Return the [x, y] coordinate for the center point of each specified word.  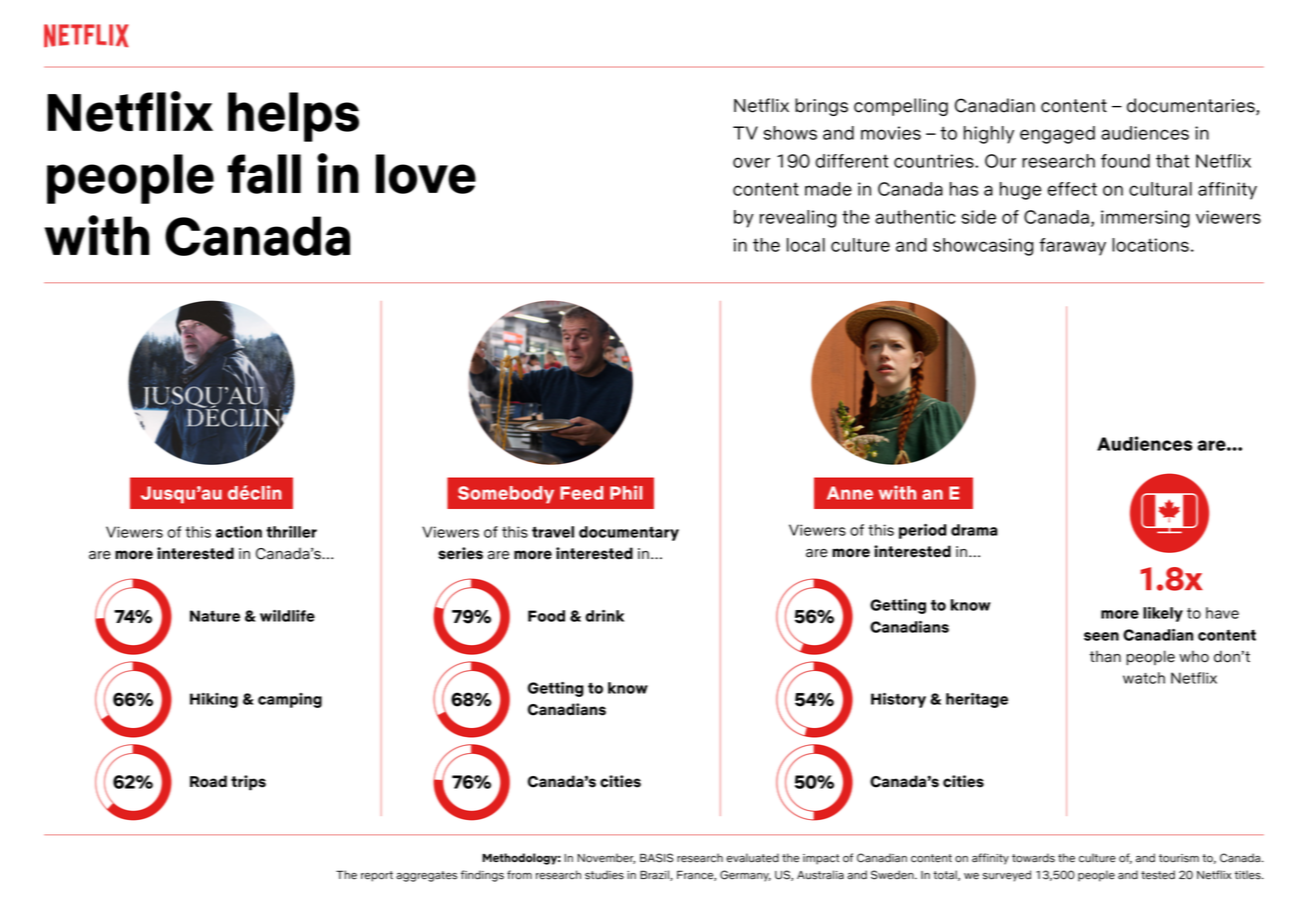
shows [790, 133]
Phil [626, 492]
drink [604, 616]
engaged [1057, 135]
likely [1163, 614]
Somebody [506, 495]
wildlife [287, 616]
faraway [1072, 247]
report [377, 876]
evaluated [752, 858]
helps [293, 117]
